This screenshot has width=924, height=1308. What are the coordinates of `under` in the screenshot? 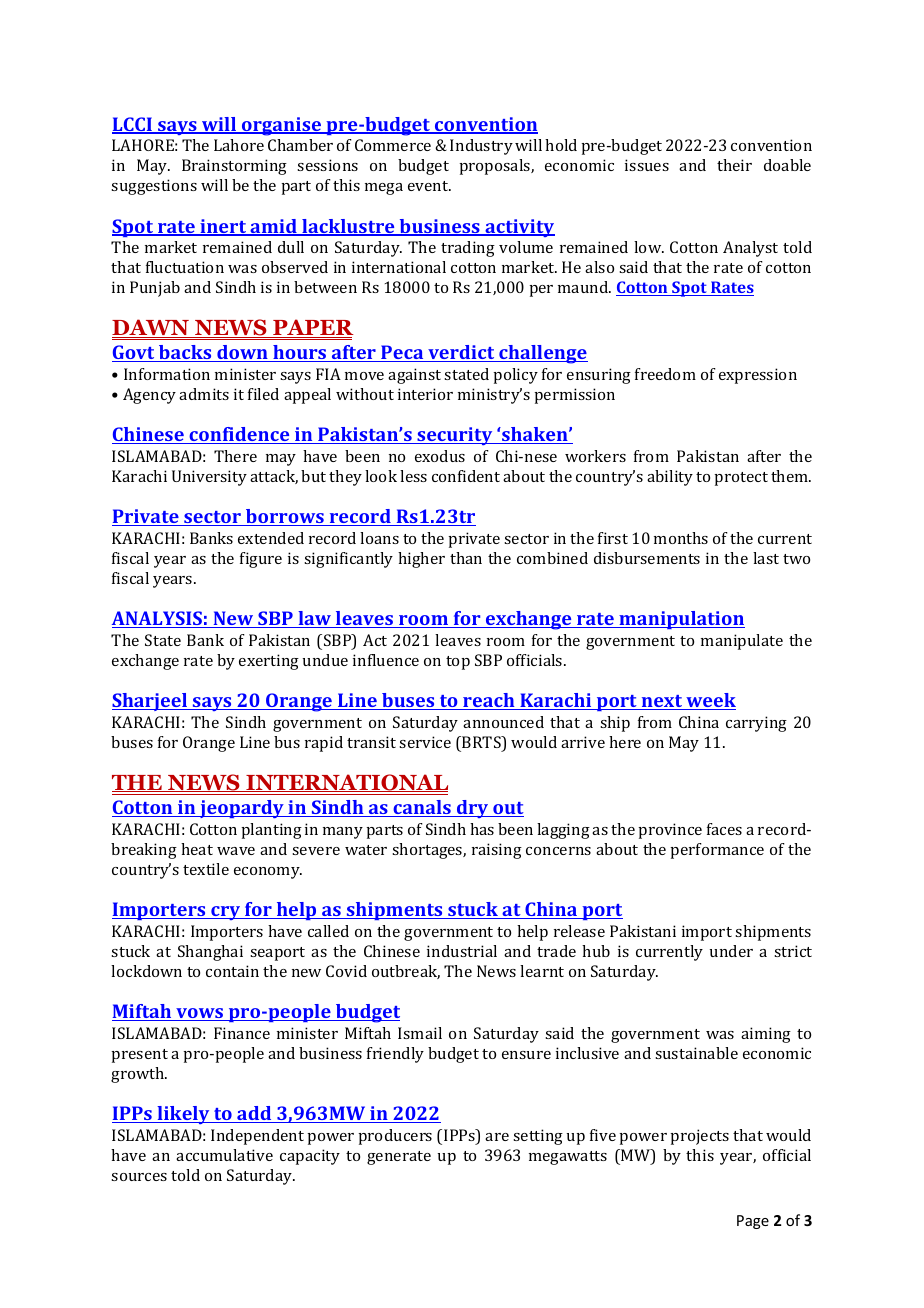 It's located at (731, 951).
